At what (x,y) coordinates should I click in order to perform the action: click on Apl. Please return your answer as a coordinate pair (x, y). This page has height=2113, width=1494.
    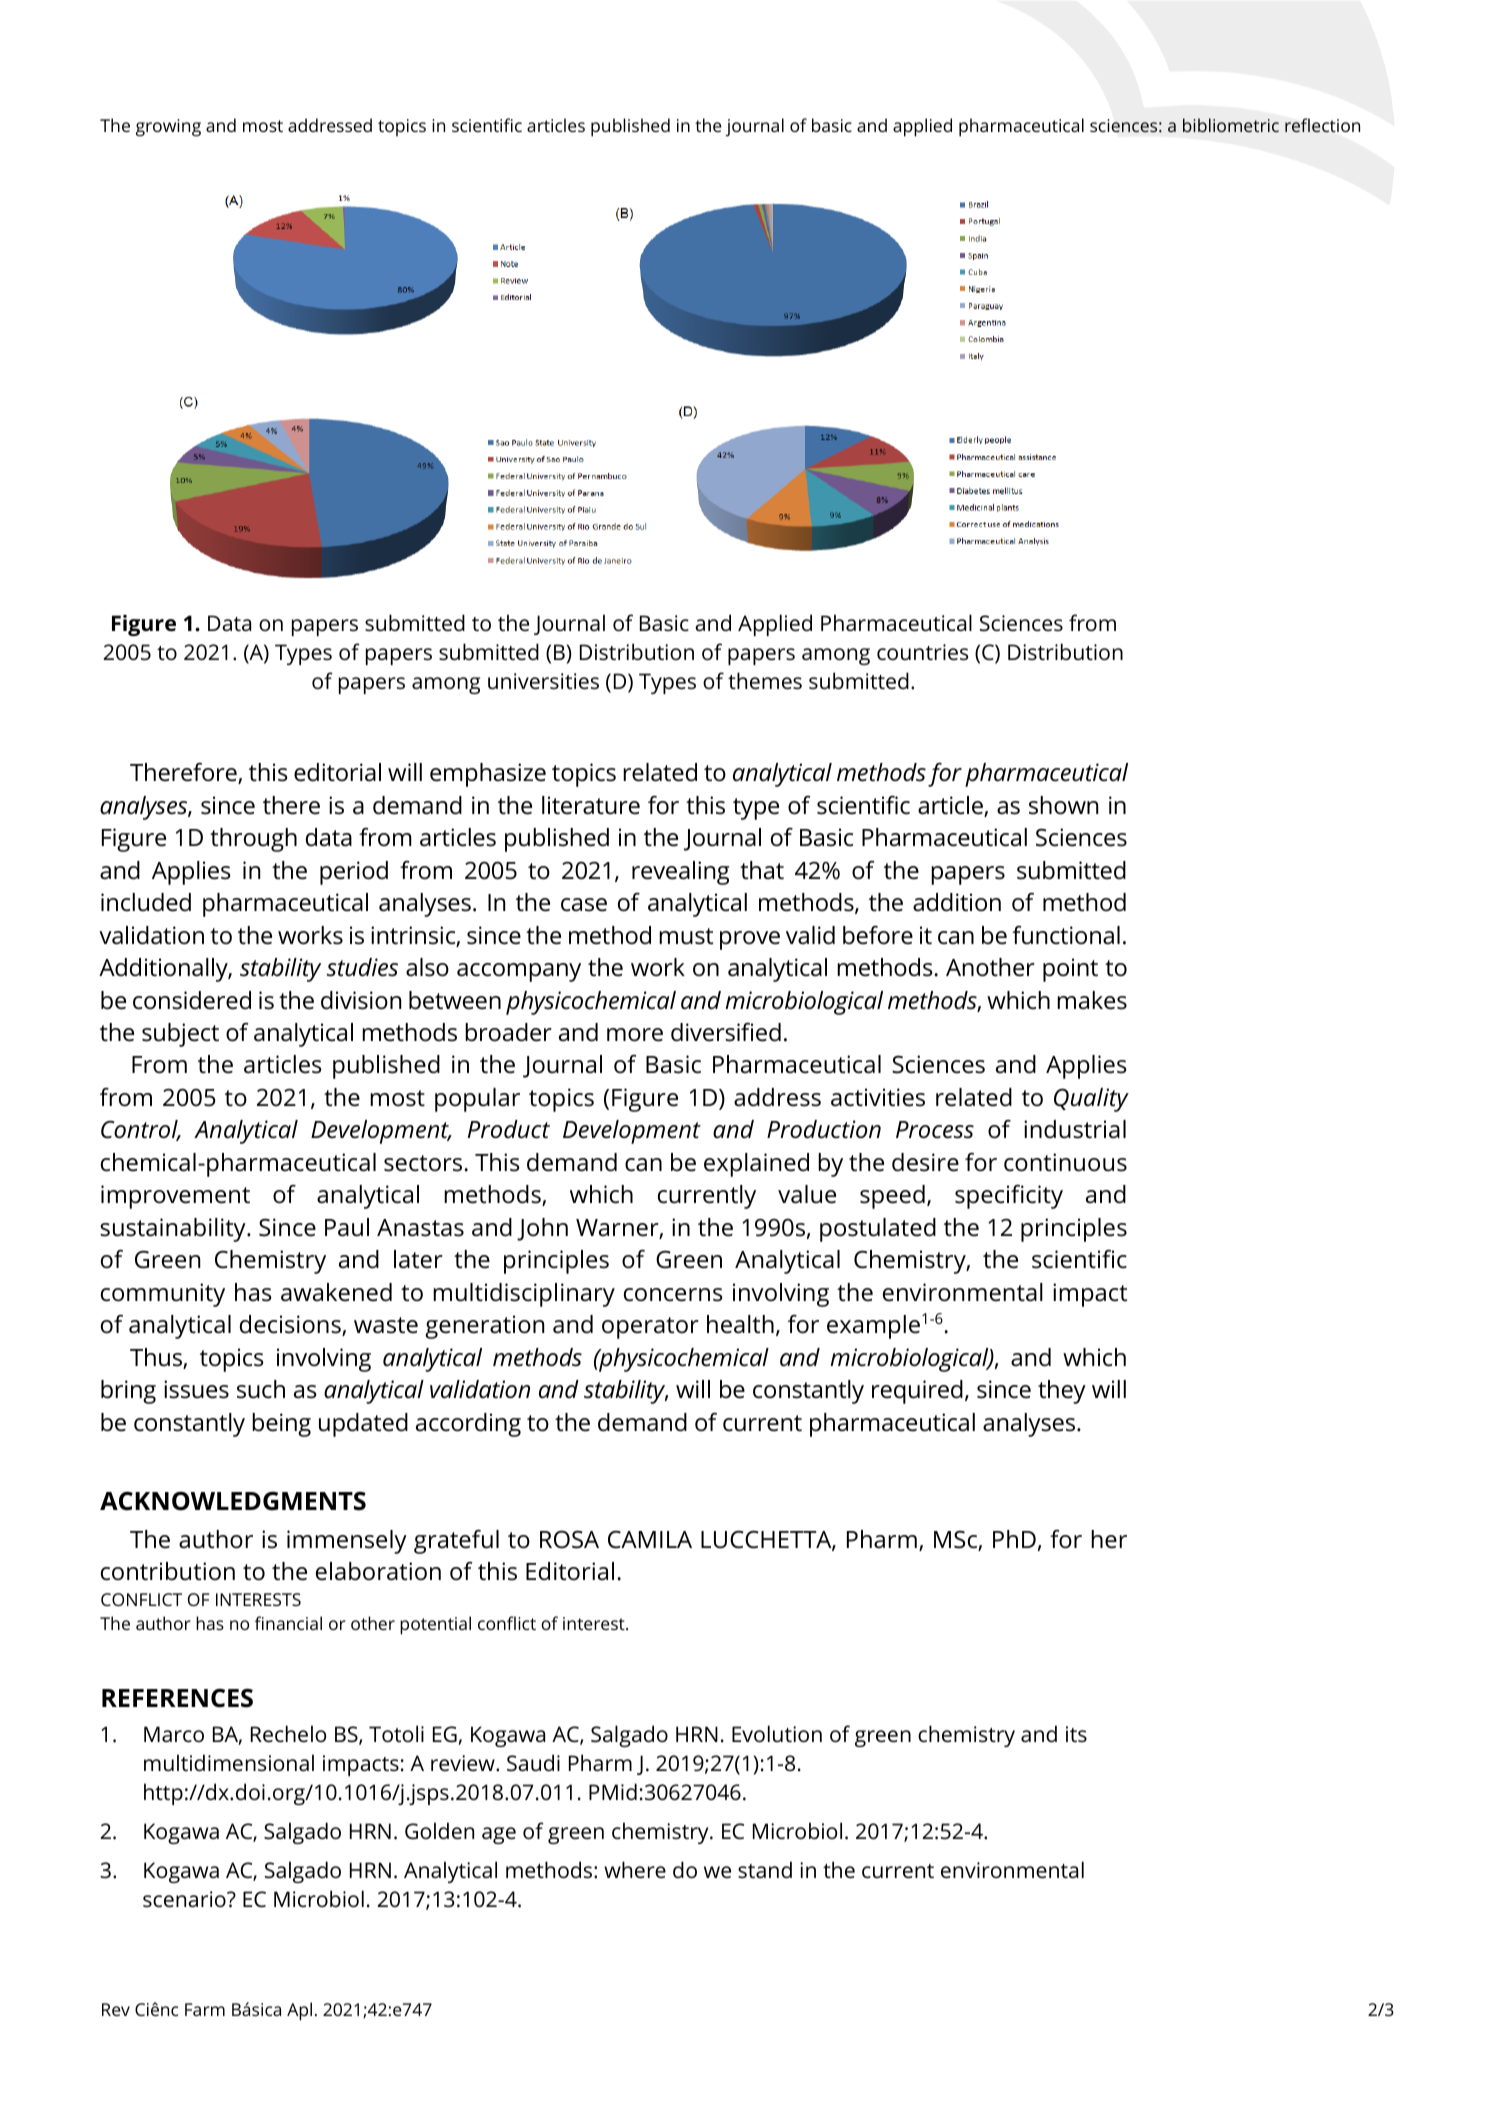
    Looking at the image, I should click on (299, 2011).
